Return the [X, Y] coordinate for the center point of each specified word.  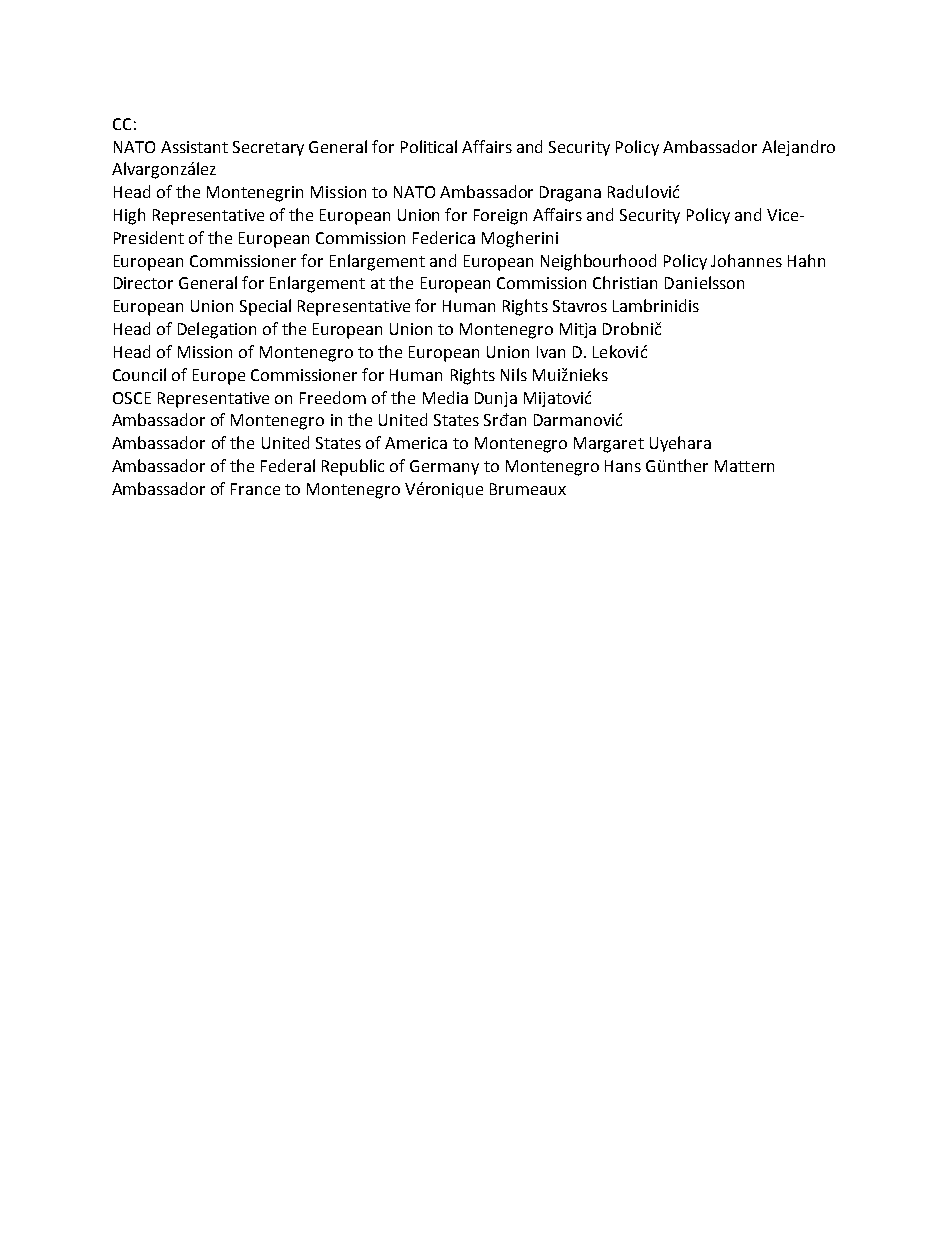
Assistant [194, 147]
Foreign [500, 217]
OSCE [132, 398]
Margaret [609, 445]
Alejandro [798, 148]
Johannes [746, 260]
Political [429, 146]
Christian [625, 282]
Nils [514, 374]
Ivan [551, 352]
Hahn [806, 260]
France [255, 489]
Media [445, 397]
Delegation [217, 330]
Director [143, 283]
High [129, 216]
